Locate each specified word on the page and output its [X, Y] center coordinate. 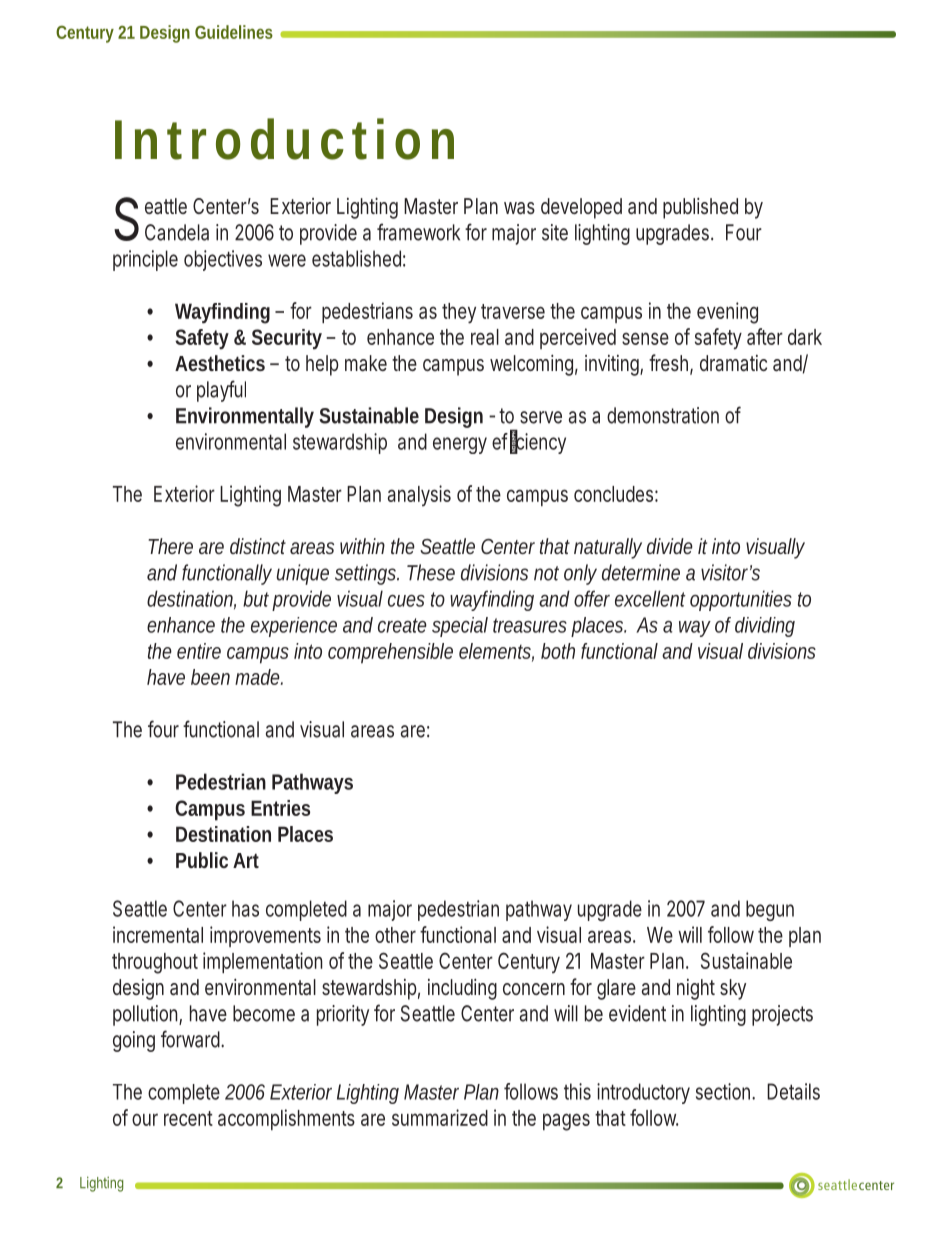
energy [460, 445]
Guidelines [234, 32]
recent [188, 1118]
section [723, 1091]
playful [221, 391]
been [210, 677]
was [519, 208]
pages [566, 1122]
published [700, 208]
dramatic [733, 363]
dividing [765, 627]
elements [495, 651]
